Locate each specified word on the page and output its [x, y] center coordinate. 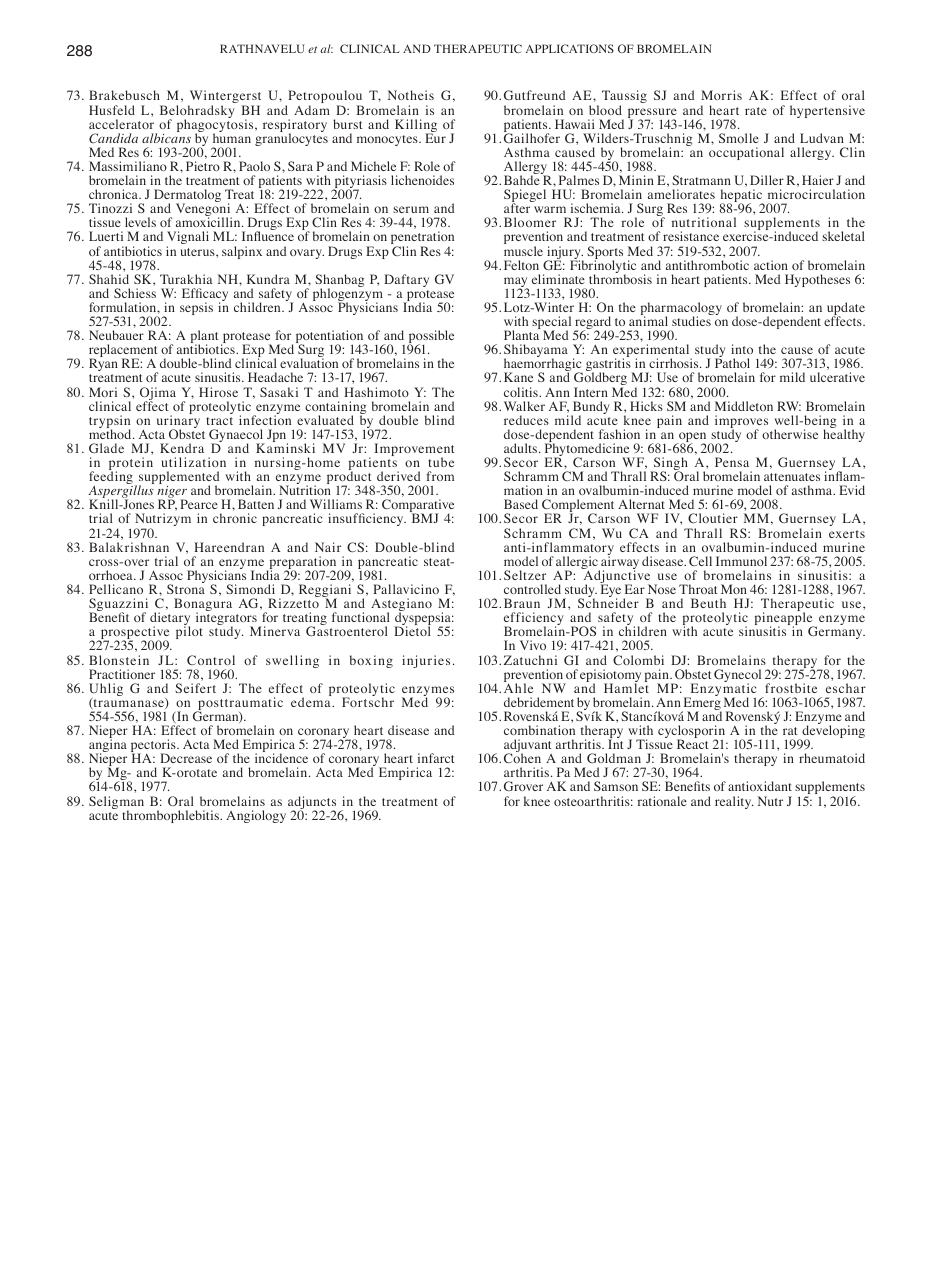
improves [741, 423]
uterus [198, 252]
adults [522, 448]
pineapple [785, 620]
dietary [170, 620]
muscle [523, 251]
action [771, 265]
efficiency [533, 620]
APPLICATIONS [570, 48]
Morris [721, 95]
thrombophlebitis [171, 816]
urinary [178, 422]
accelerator [121, 124]
